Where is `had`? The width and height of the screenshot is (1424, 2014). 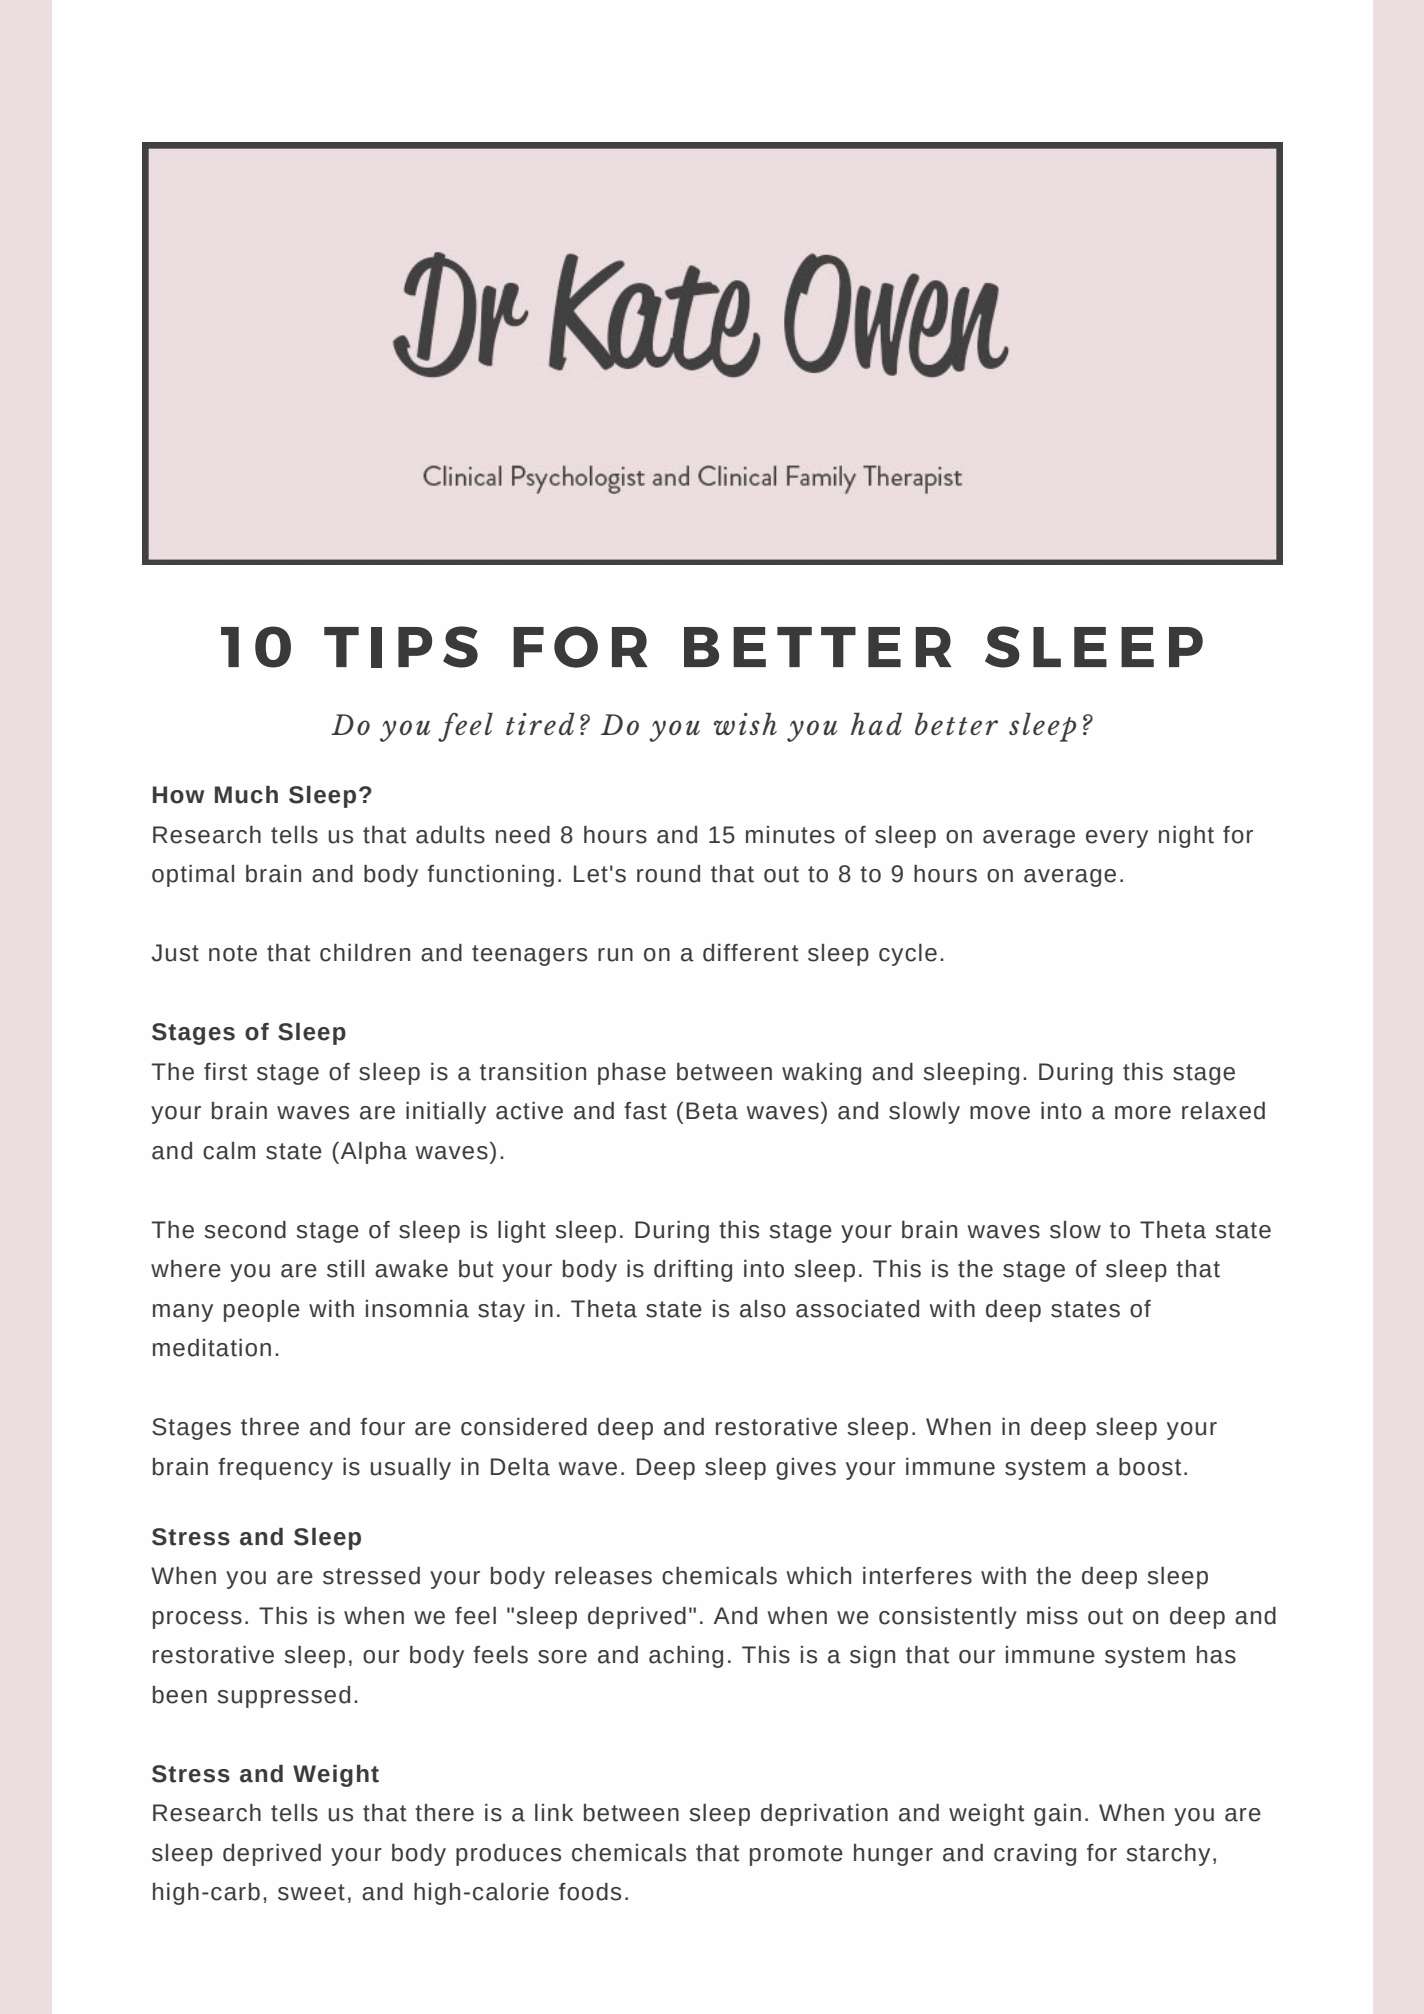 had is located at coordinates (876, 724).
